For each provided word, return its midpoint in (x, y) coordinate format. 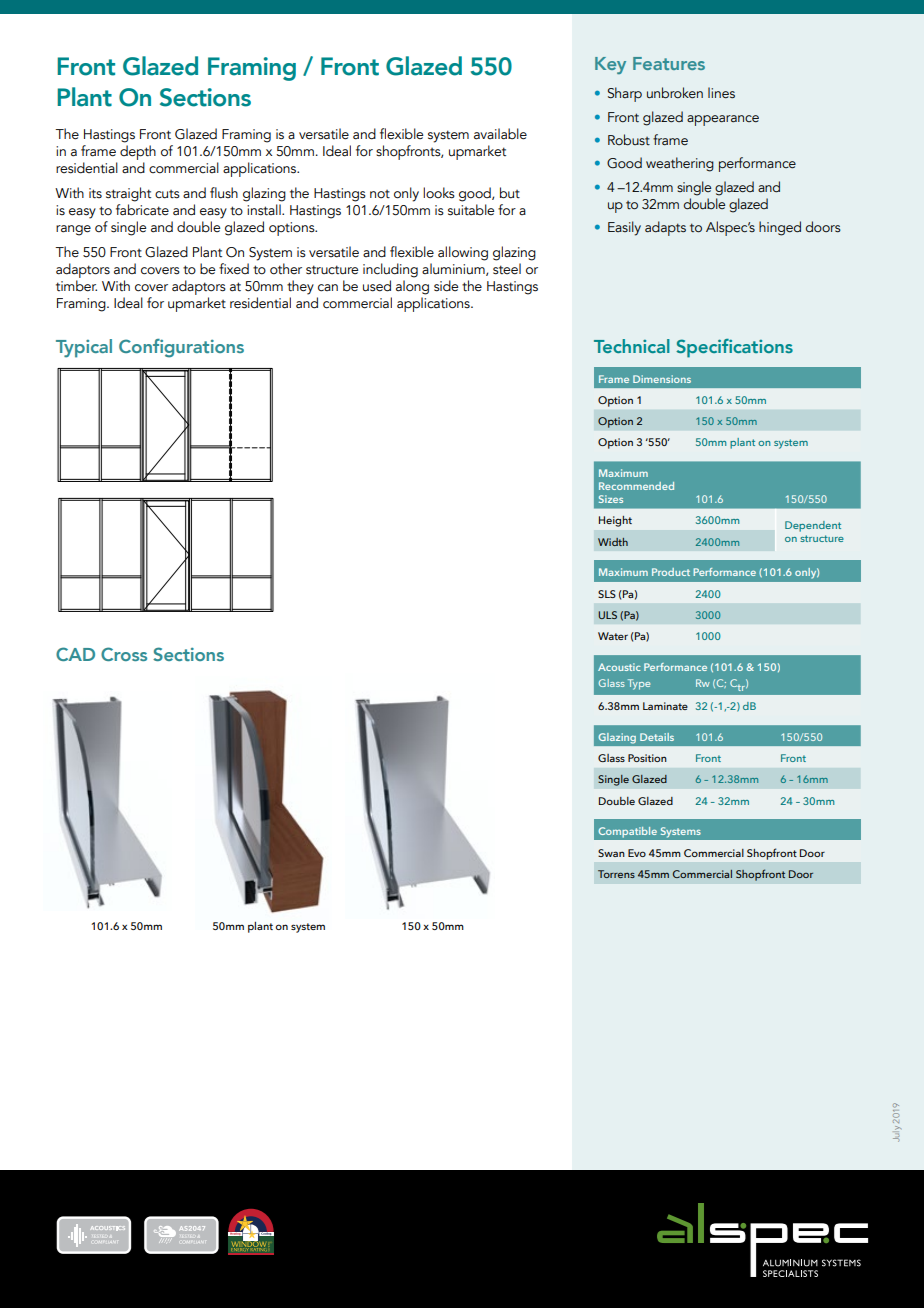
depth (138, 152)
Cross (124, 654)
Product (671, 572)
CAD (75, 654)
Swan (611, 853)
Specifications (734, 348)
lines (721, 93)
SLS (607, 594)
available (500, 134)
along (412, 287)
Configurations (181, 348)
